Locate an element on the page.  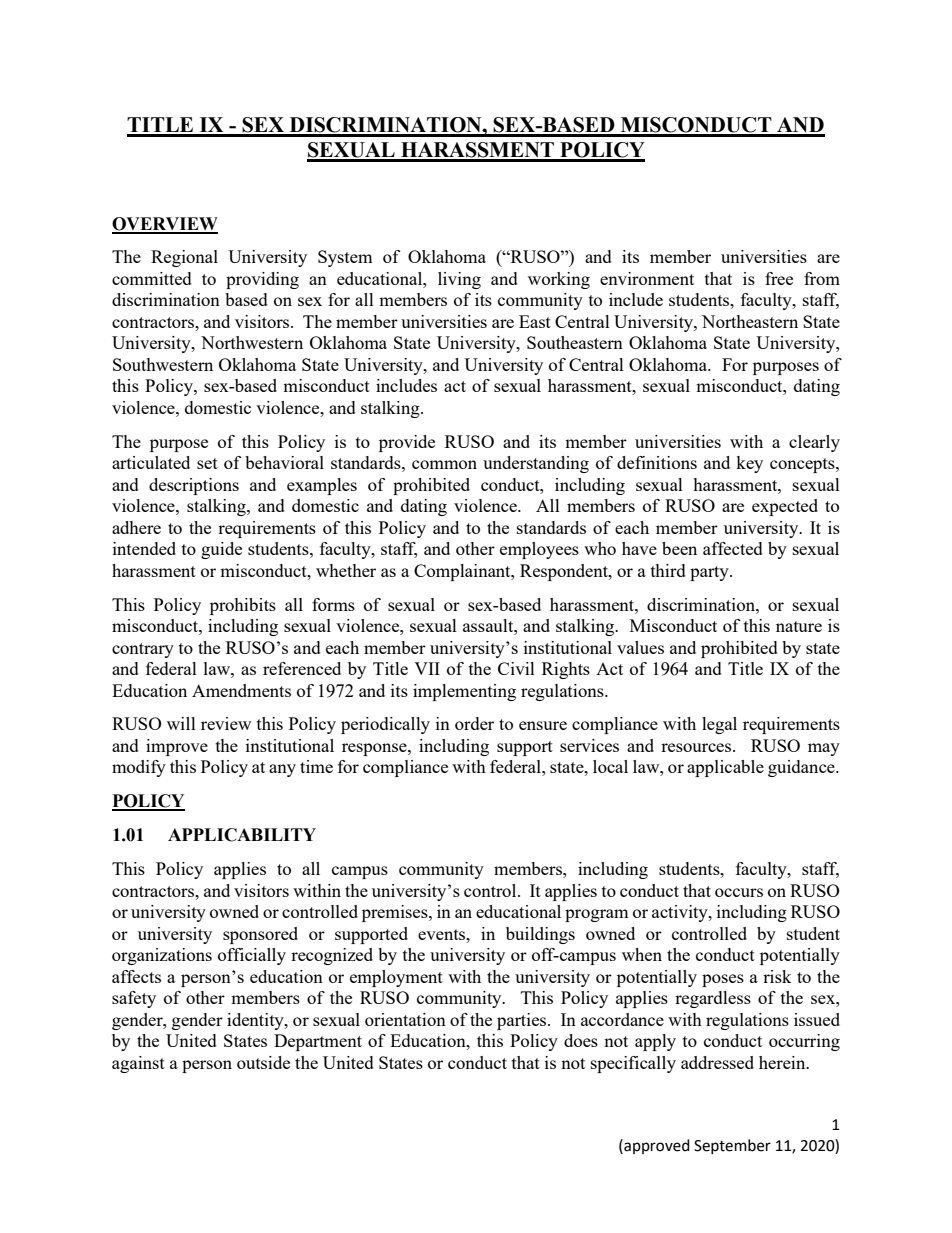
free is located at coordinates (779, 278).
